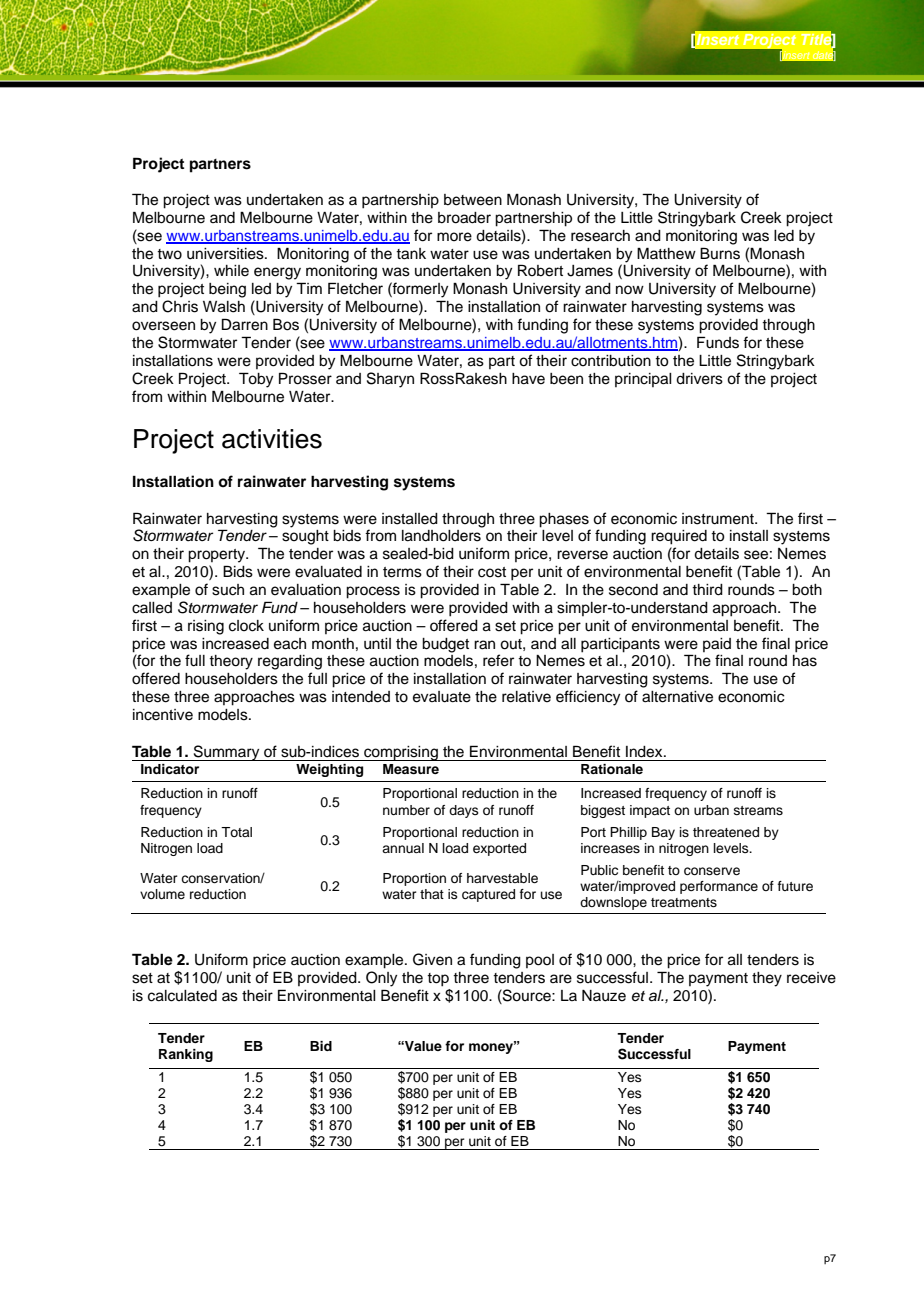  I want to click on conserve, so click(712, 871).
